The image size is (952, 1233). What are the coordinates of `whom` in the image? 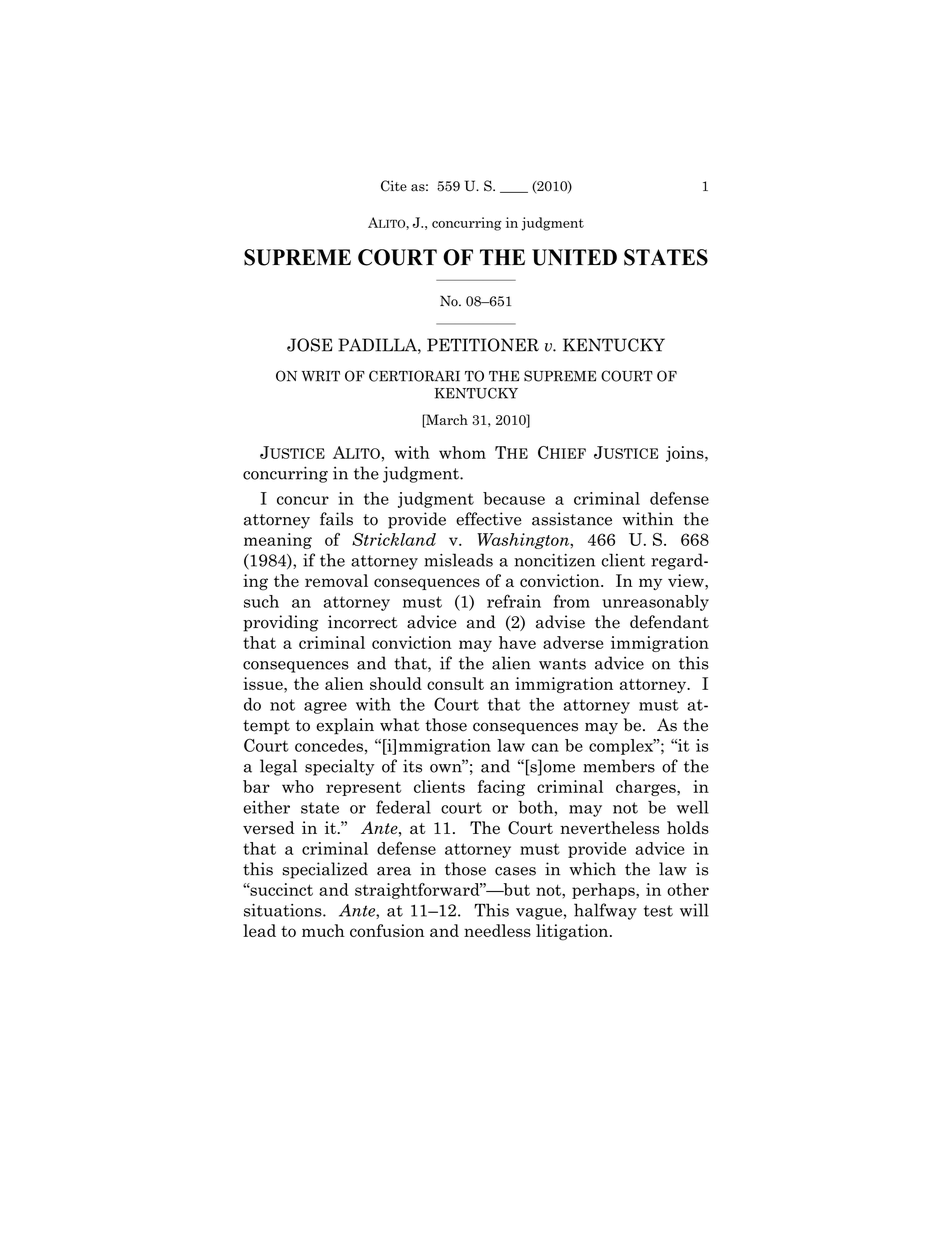 It's located at (462, 452).
